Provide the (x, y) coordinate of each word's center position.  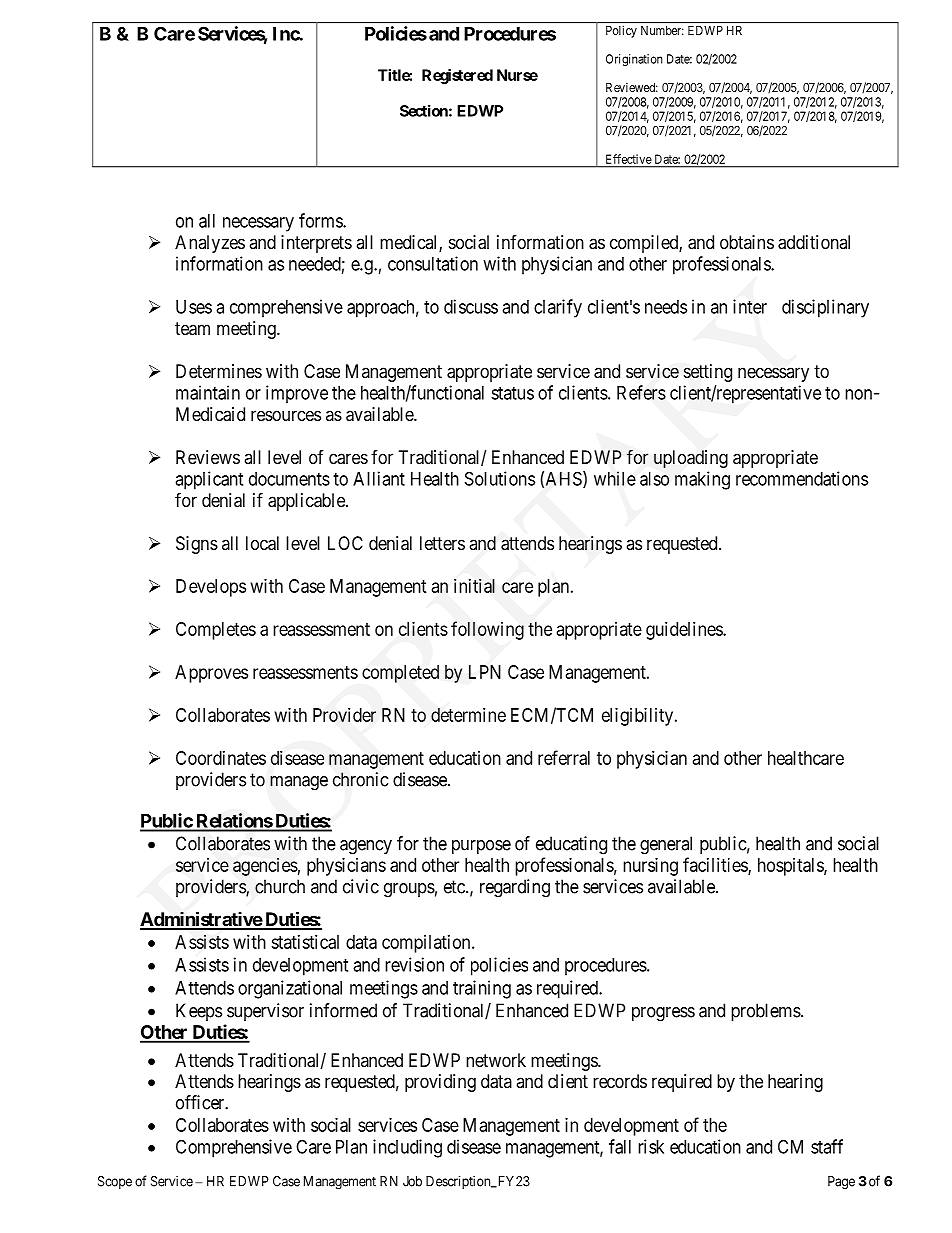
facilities (716, 865)
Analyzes (210, 244)
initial (474, 585)
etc (455, 887)
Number (662, 30)
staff (827, 1146)
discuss (471, 306)
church (280, 886)
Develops (211, 588)
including (407, 1148)
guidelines (685, 631)
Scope (115, 1182)
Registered (457, 76)
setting (707, 373)
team (192, 329)
